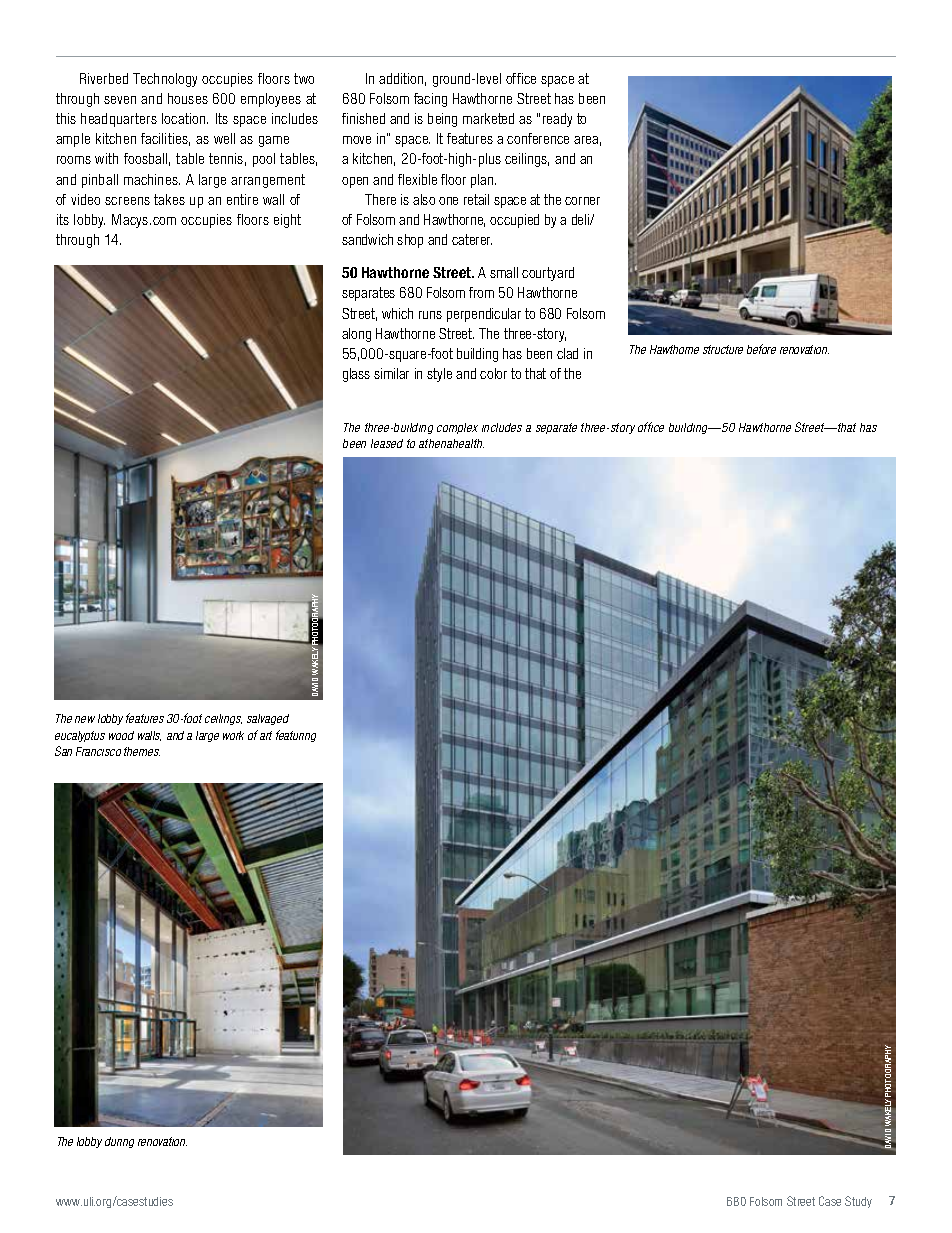  What do you see at coordinates (557, 120) in the screenshot?
I see `ready` at bounding box center [557, 120].
